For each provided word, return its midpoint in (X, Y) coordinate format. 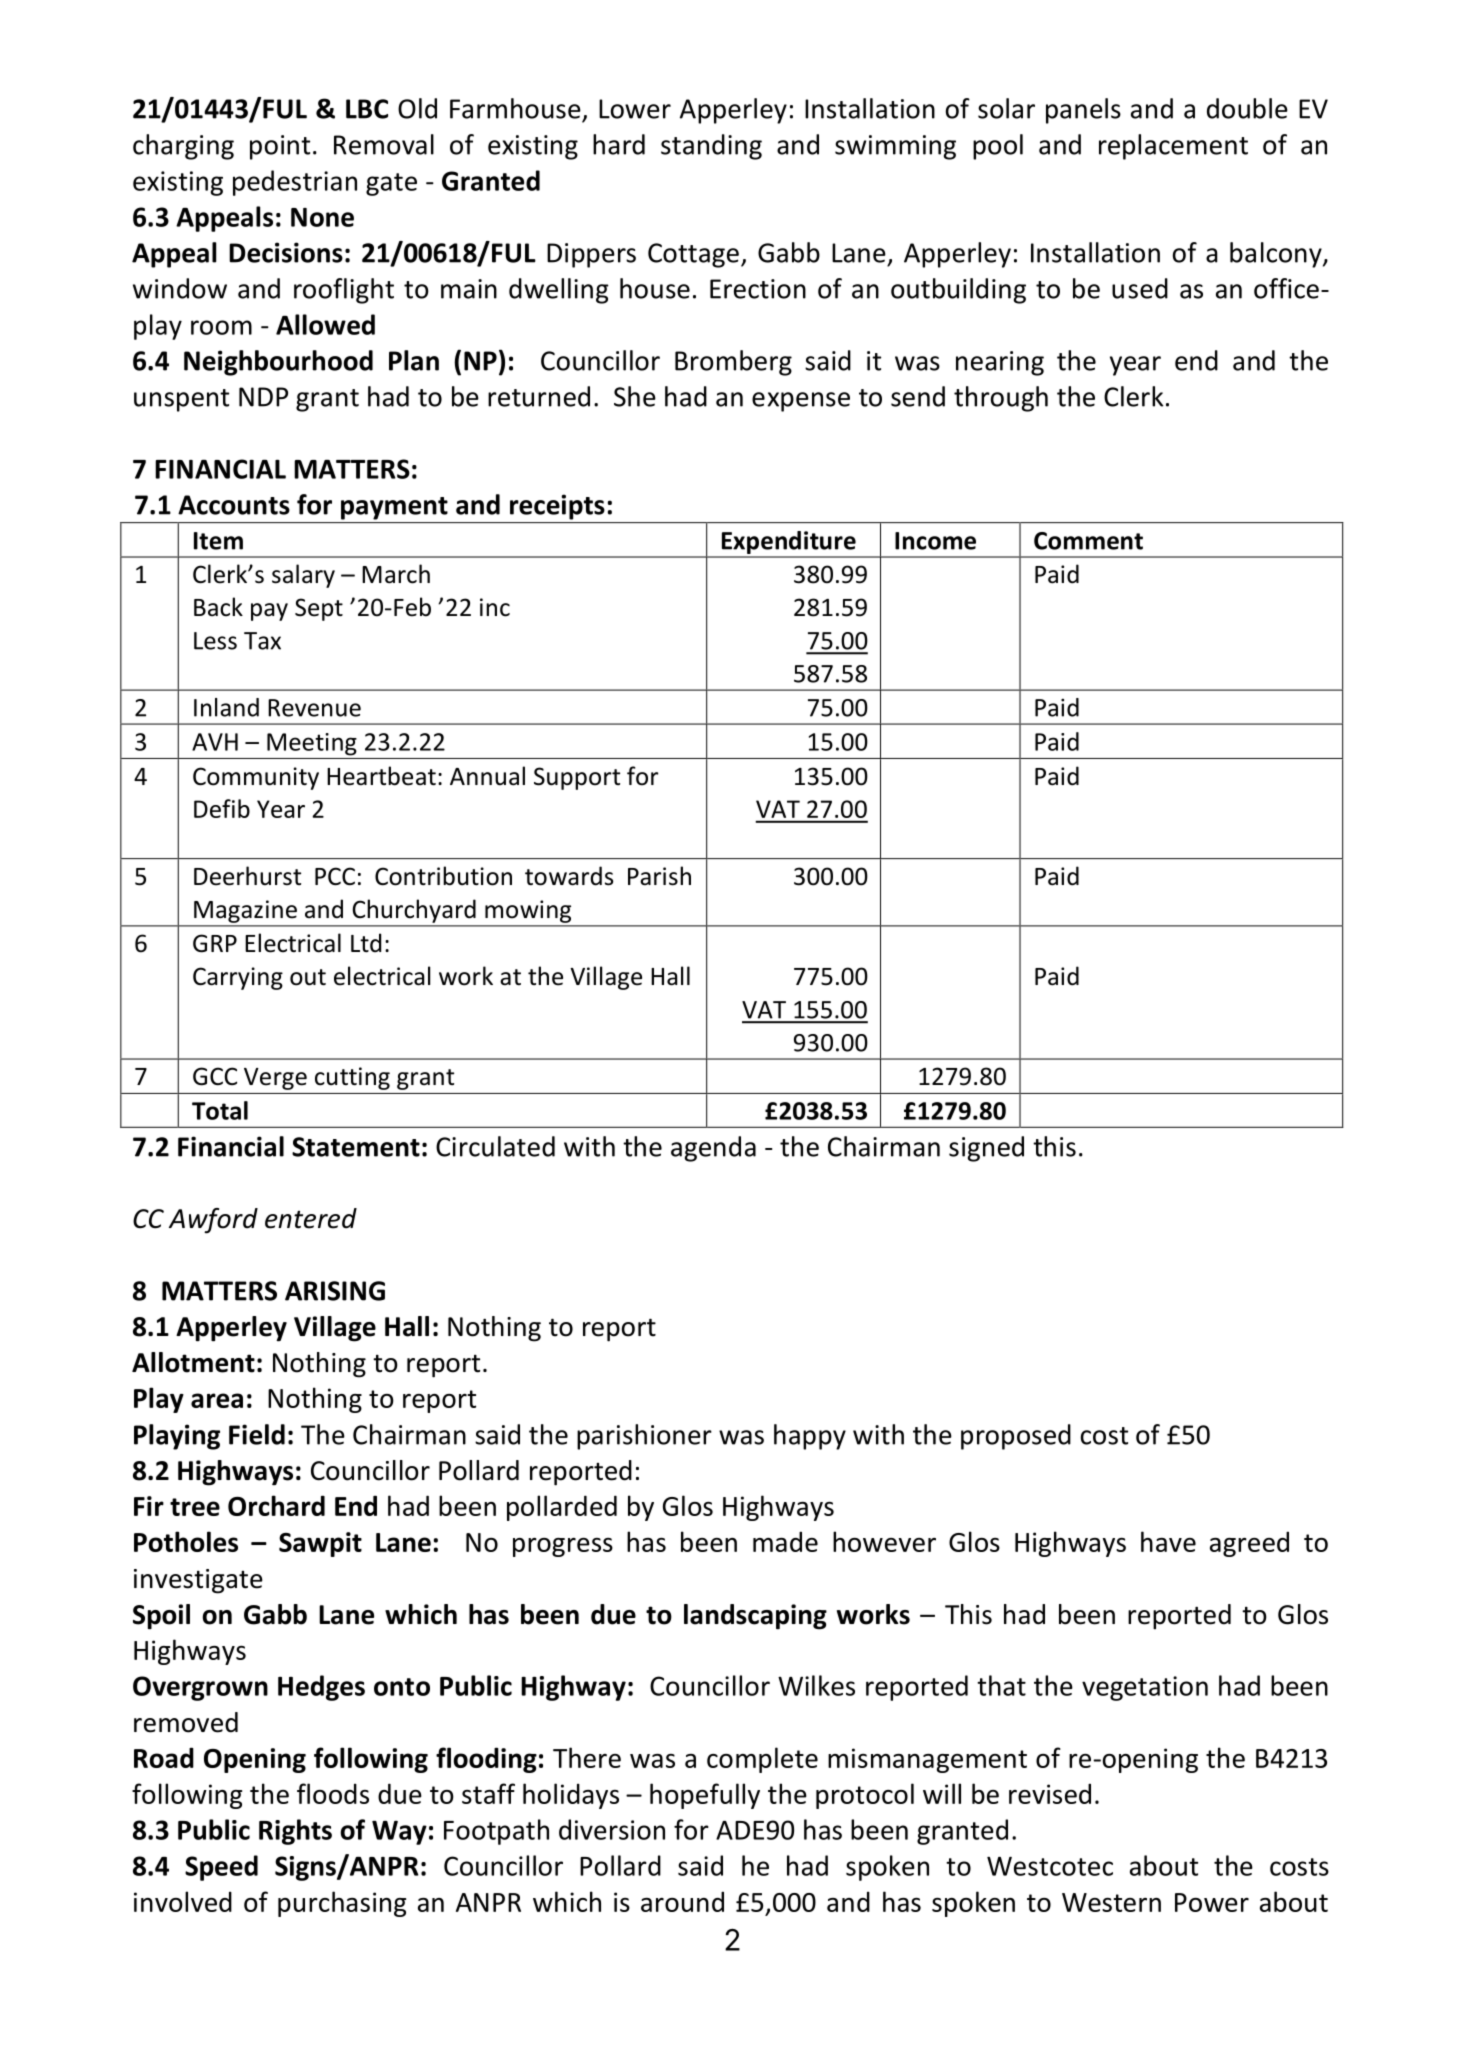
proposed (1016, 1437)
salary (303, 576)
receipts (557, 507)
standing (711, 147)
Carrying (238, 978)
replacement (1173, 147)
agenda (713, 1149)
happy (810, 1437)
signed (986, 1149)
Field (257, 1434)
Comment (1088, 541)
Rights (295, 1832)
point (280, 147)
